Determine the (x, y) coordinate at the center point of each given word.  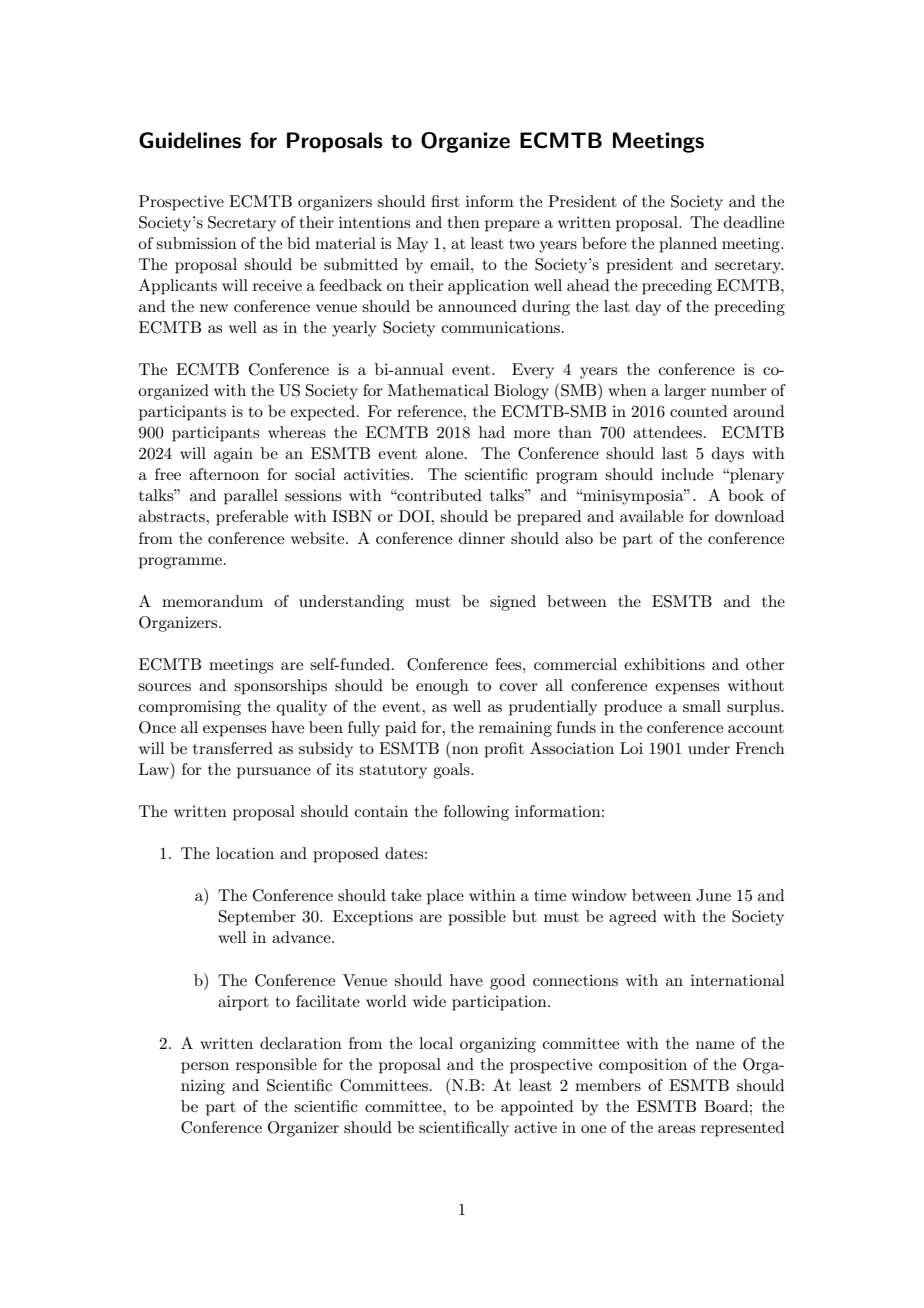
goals (452, 771)
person (205, 1068)
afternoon (224, 474)
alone (445, 453)
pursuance (274, 773)
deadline (754, 222)
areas (676, 1129)
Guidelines (190, 140)
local (436, 1043)
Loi (631, 748)
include (687, 474)
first (445, 201)
